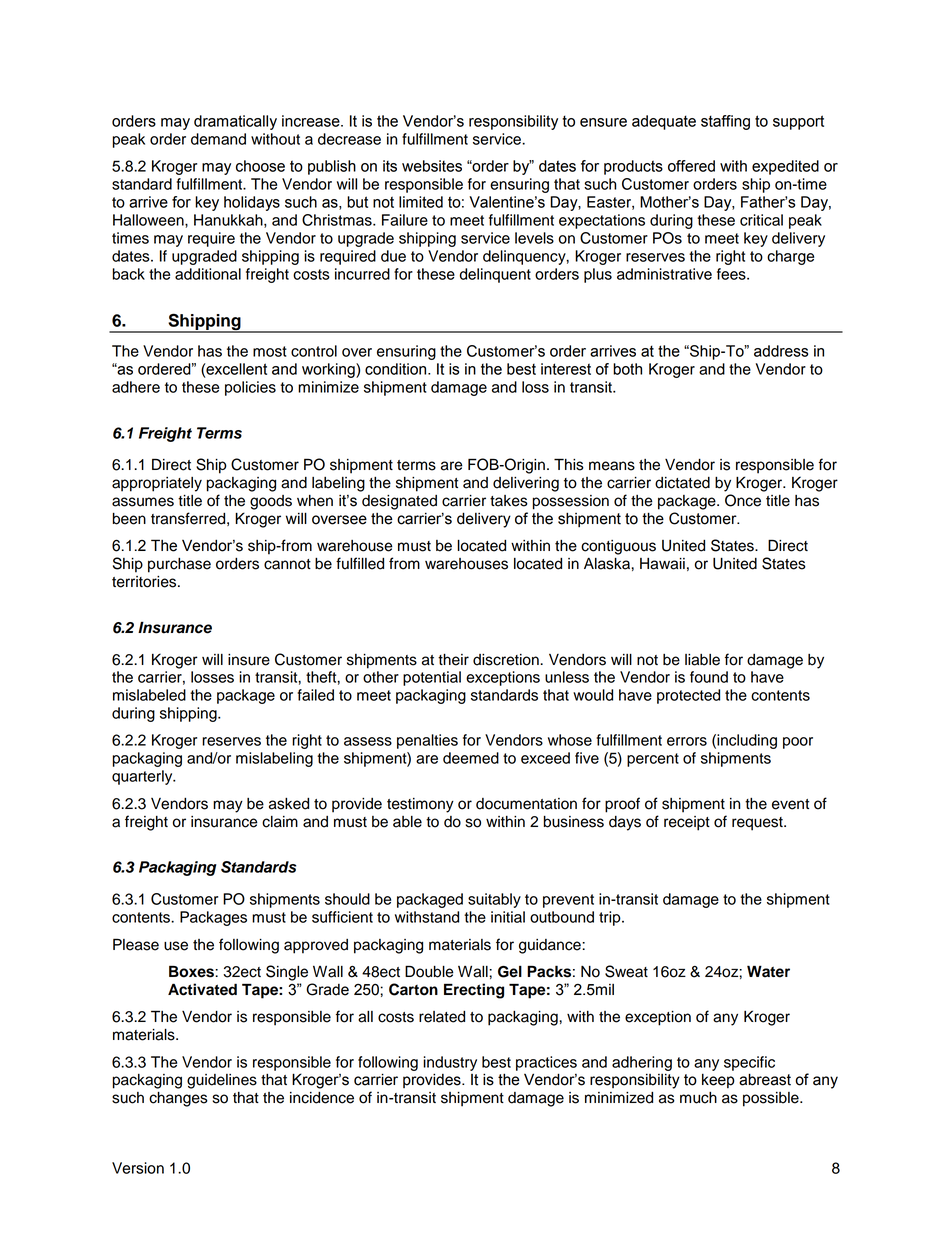 The image size is (952, 1233). What do you see at coordinates (432, 166) in the screenshot?
I see `websites` at bounding box center [432, 166].
